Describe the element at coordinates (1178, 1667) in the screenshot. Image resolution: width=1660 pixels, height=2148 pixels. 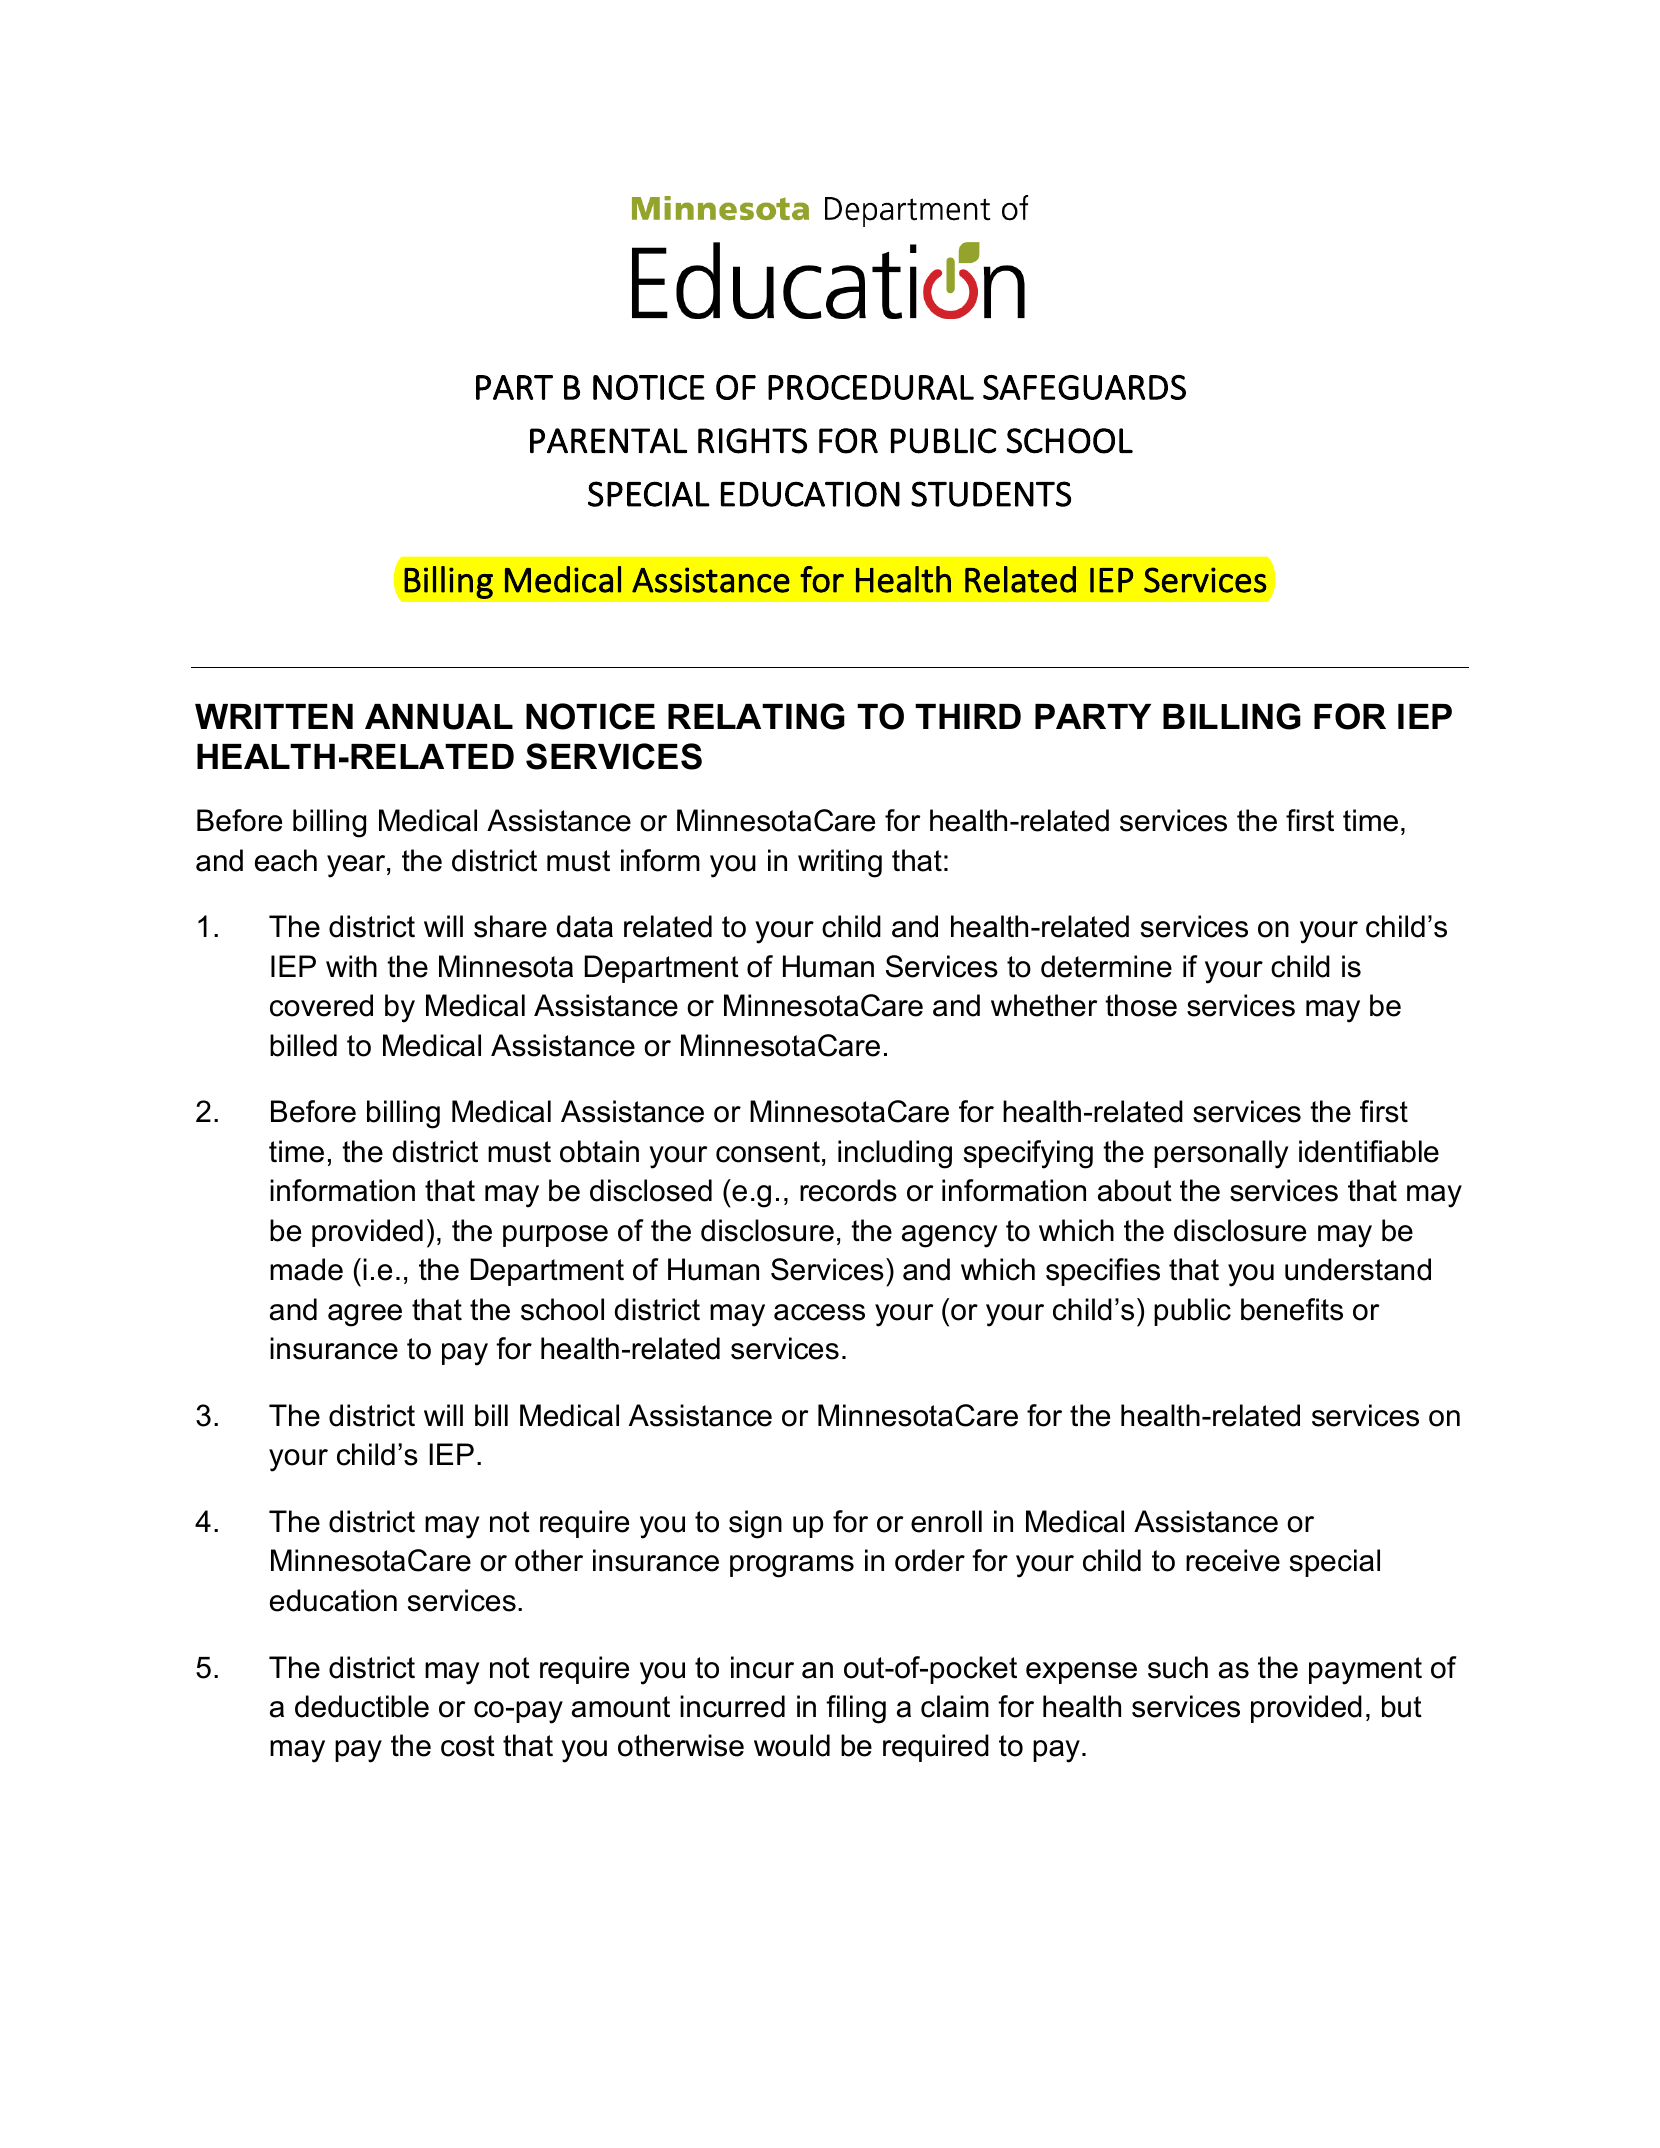
I see `such` at that location.
